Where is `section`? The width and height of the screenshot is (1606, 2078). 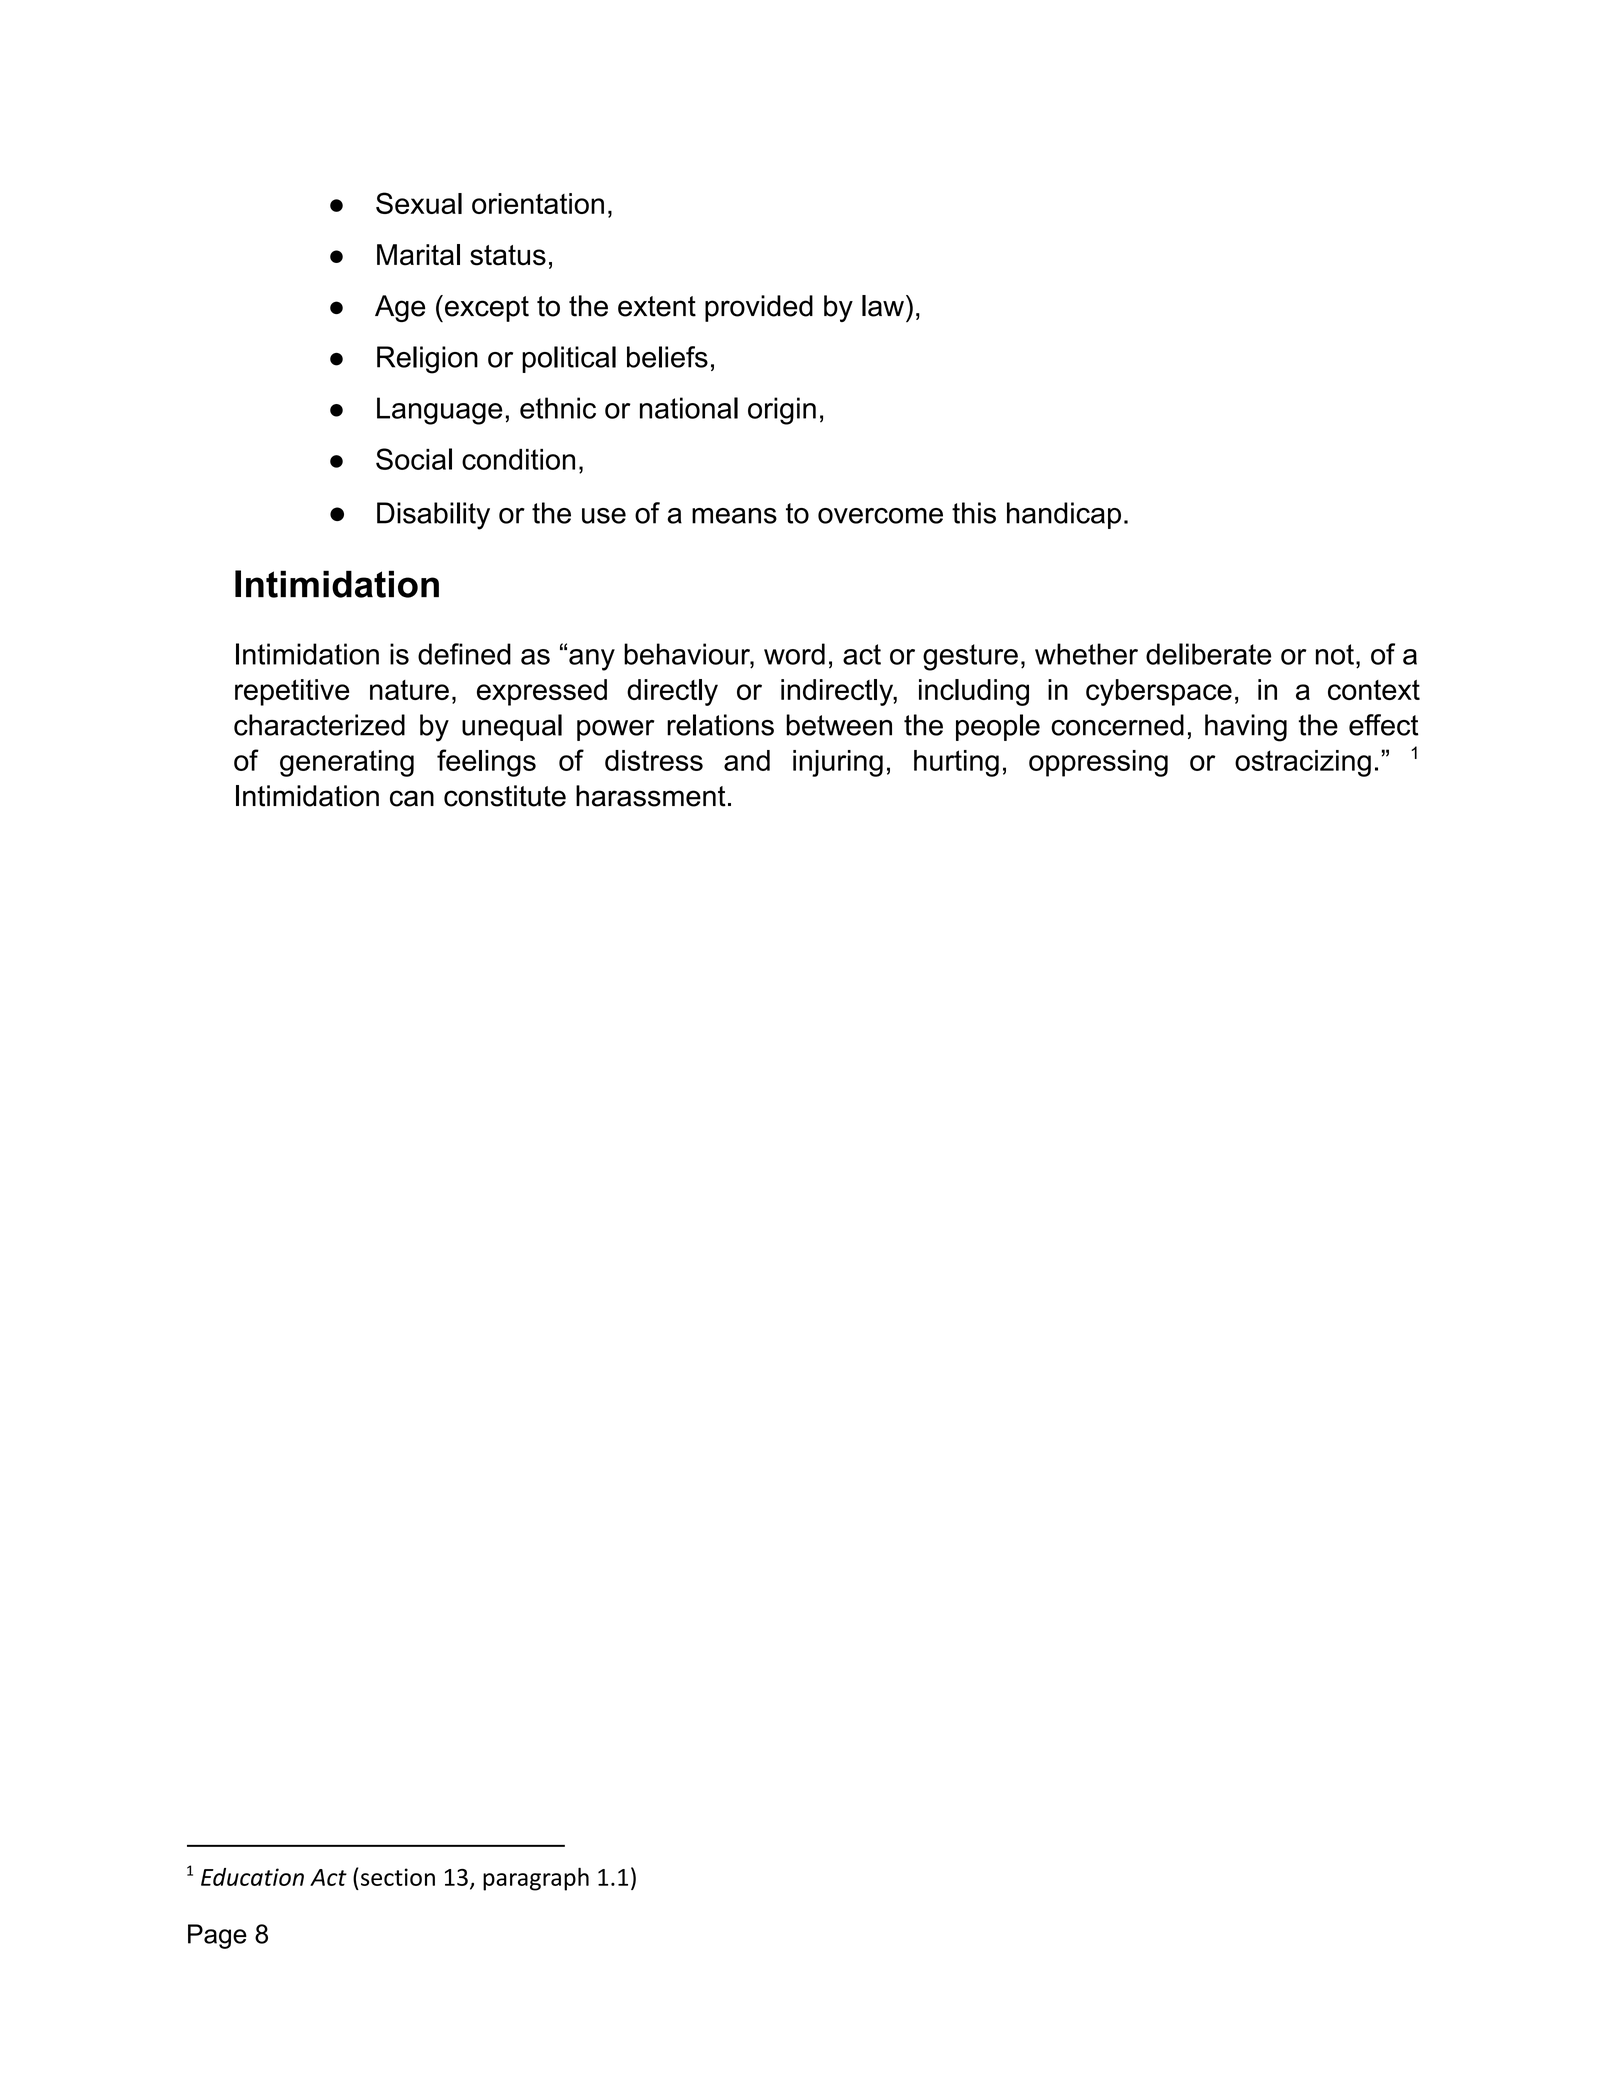 section is located at coordinates (398, 1877).
